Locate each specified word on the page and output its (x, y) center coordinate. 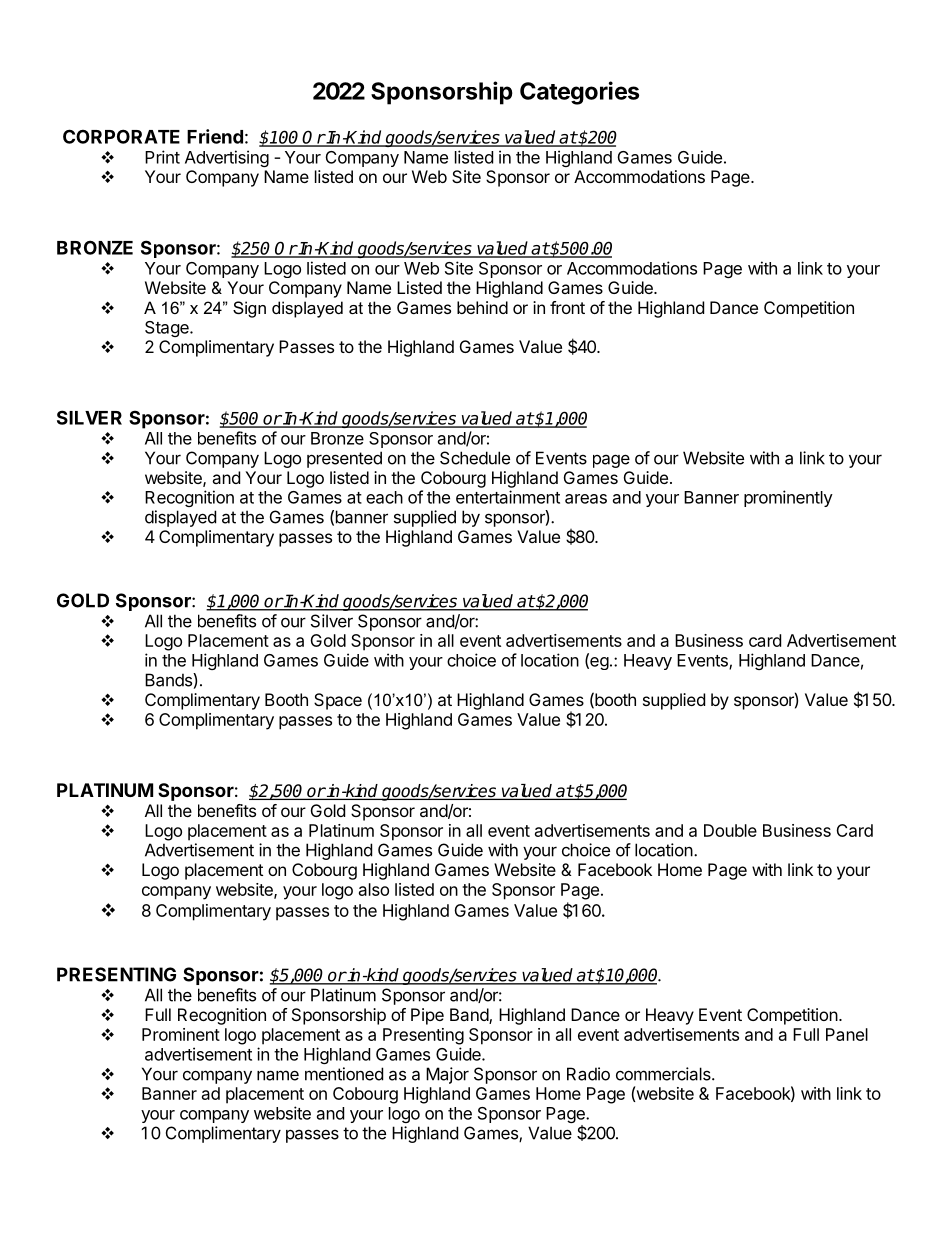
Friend (215, 136)
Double (730, 830)
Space (338, 701)
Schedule (475, 458)
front (567, 307)
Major (447, 1075)
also (374, 889)
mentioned (344, 1074)
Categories (579, 93)
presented (344, 459)
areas (586, 499)
